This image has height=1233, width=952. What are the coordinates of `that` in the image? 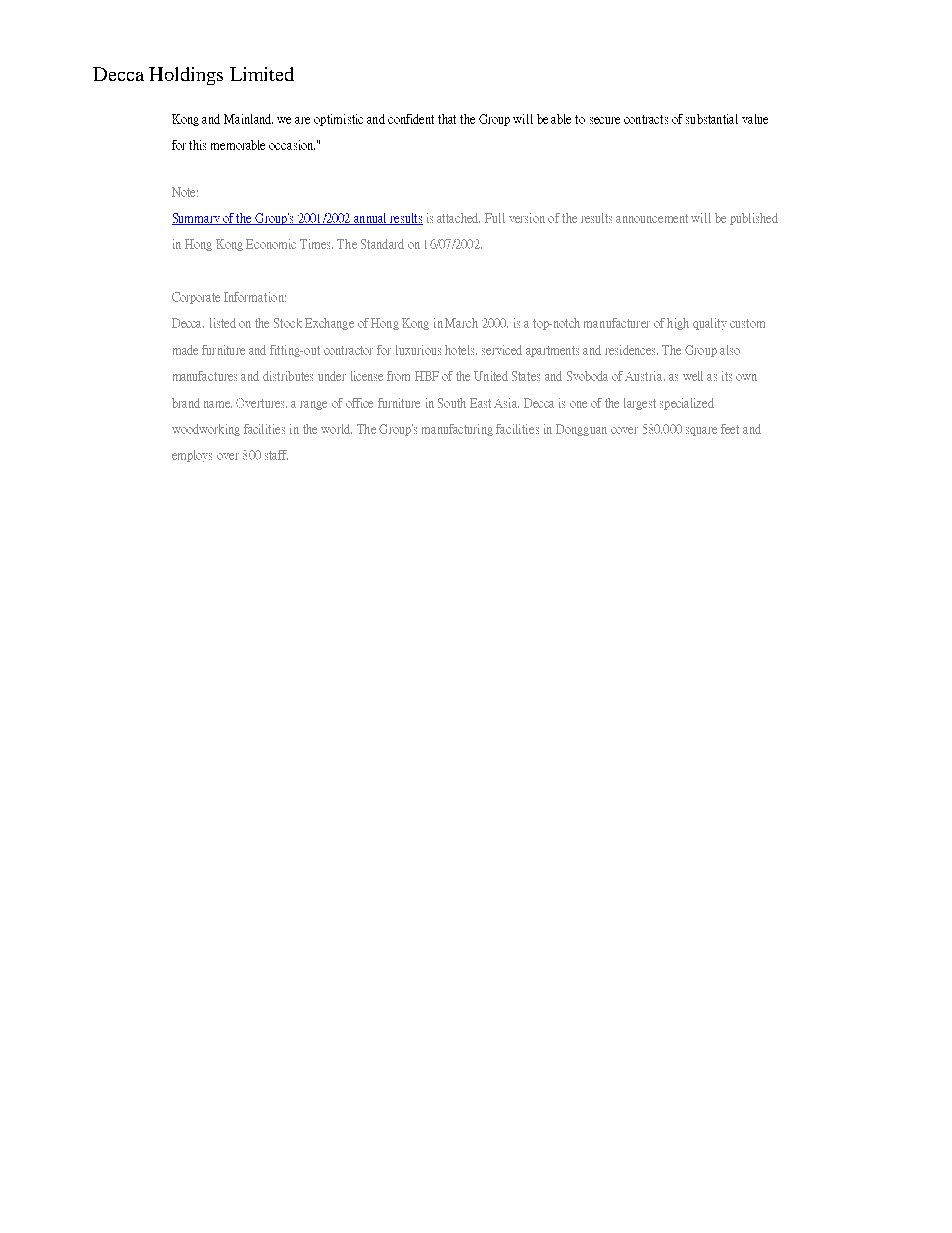 It's located at (447, 119).
